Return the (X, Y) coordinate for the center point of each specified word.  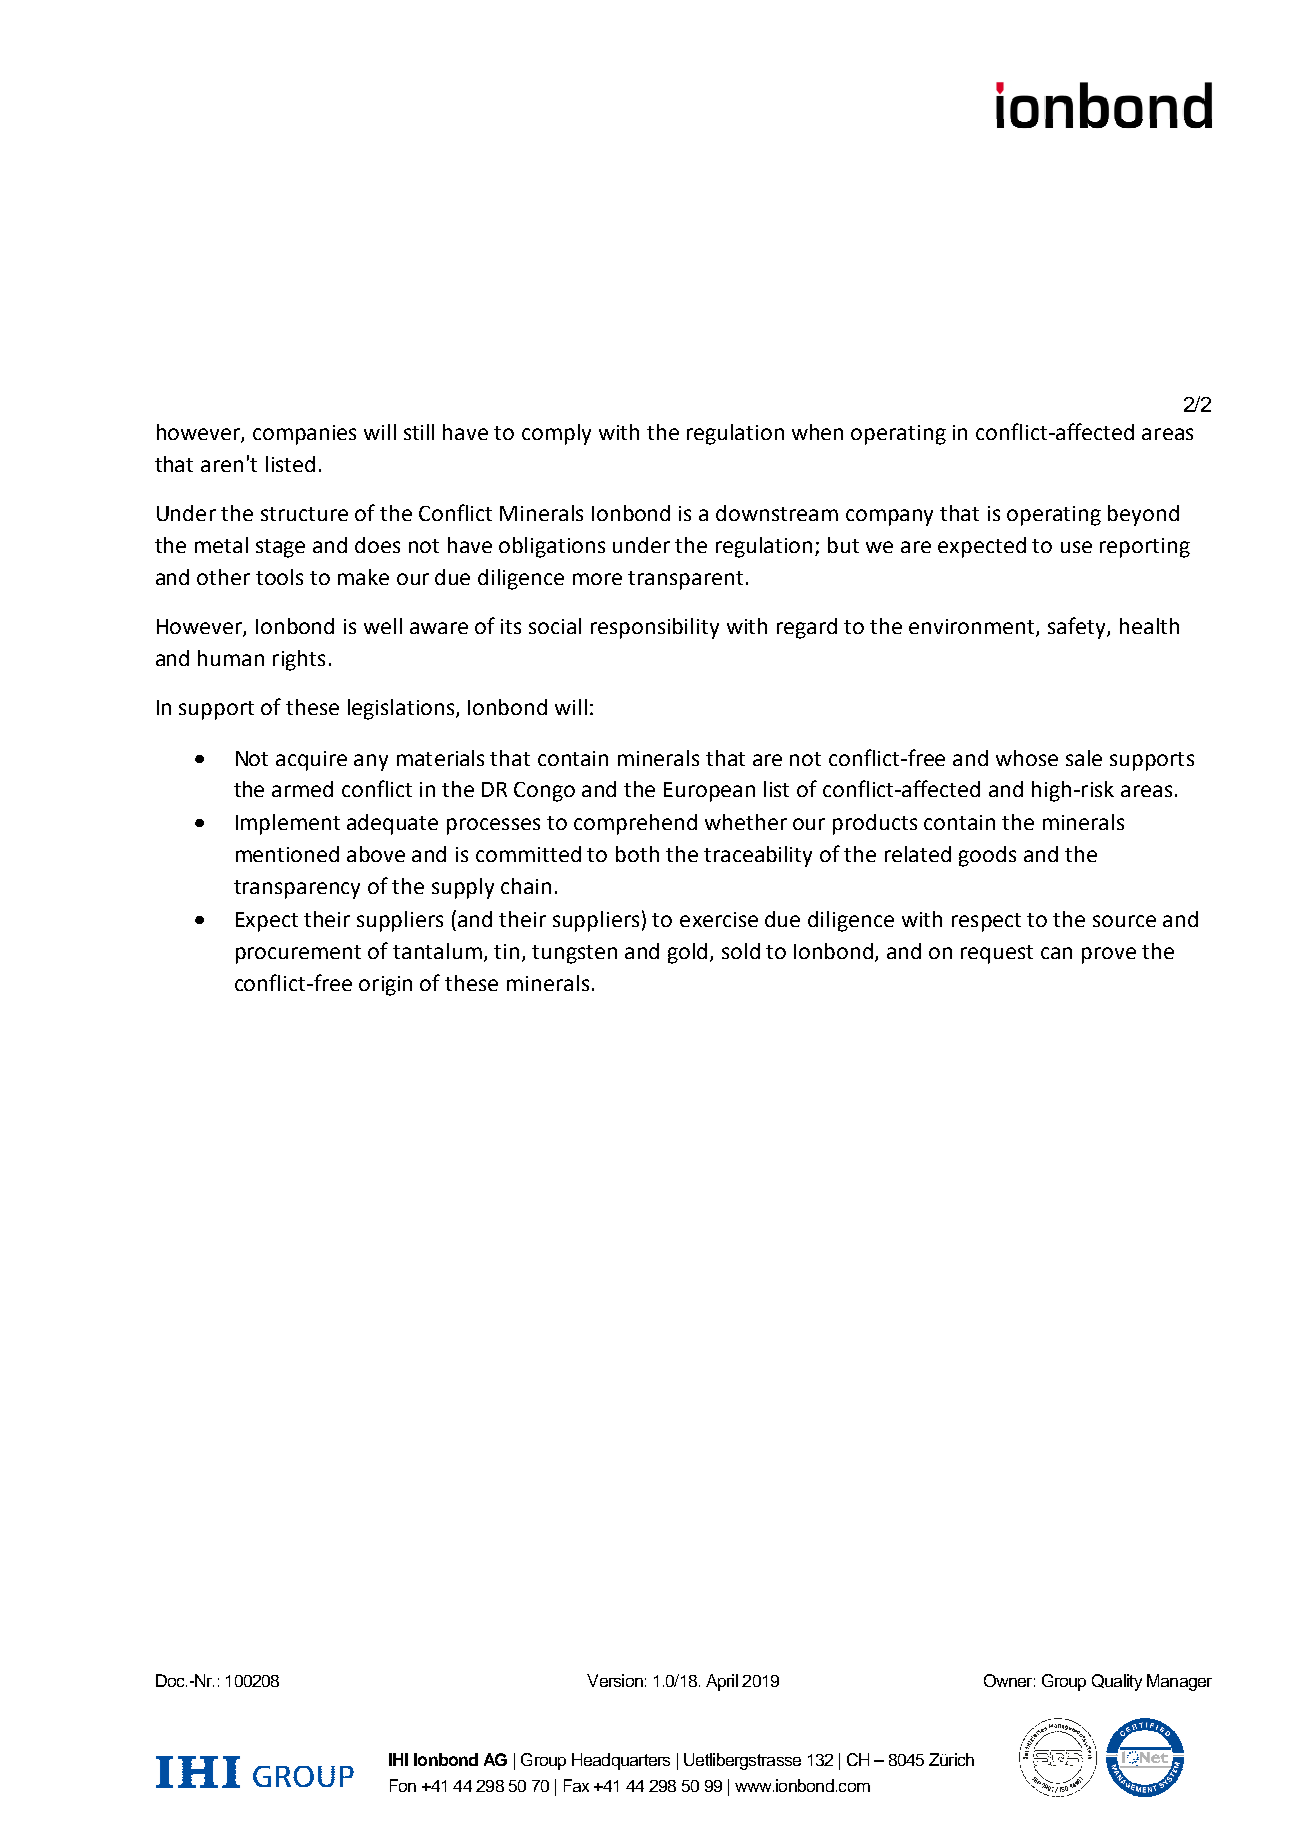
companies (304, 435)
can (1056, 953)
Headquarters (621, 1761)
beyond (1143, 515)
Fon (403, 1785)
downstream (777, 513)
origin (385, 986)
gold (689, 953)
